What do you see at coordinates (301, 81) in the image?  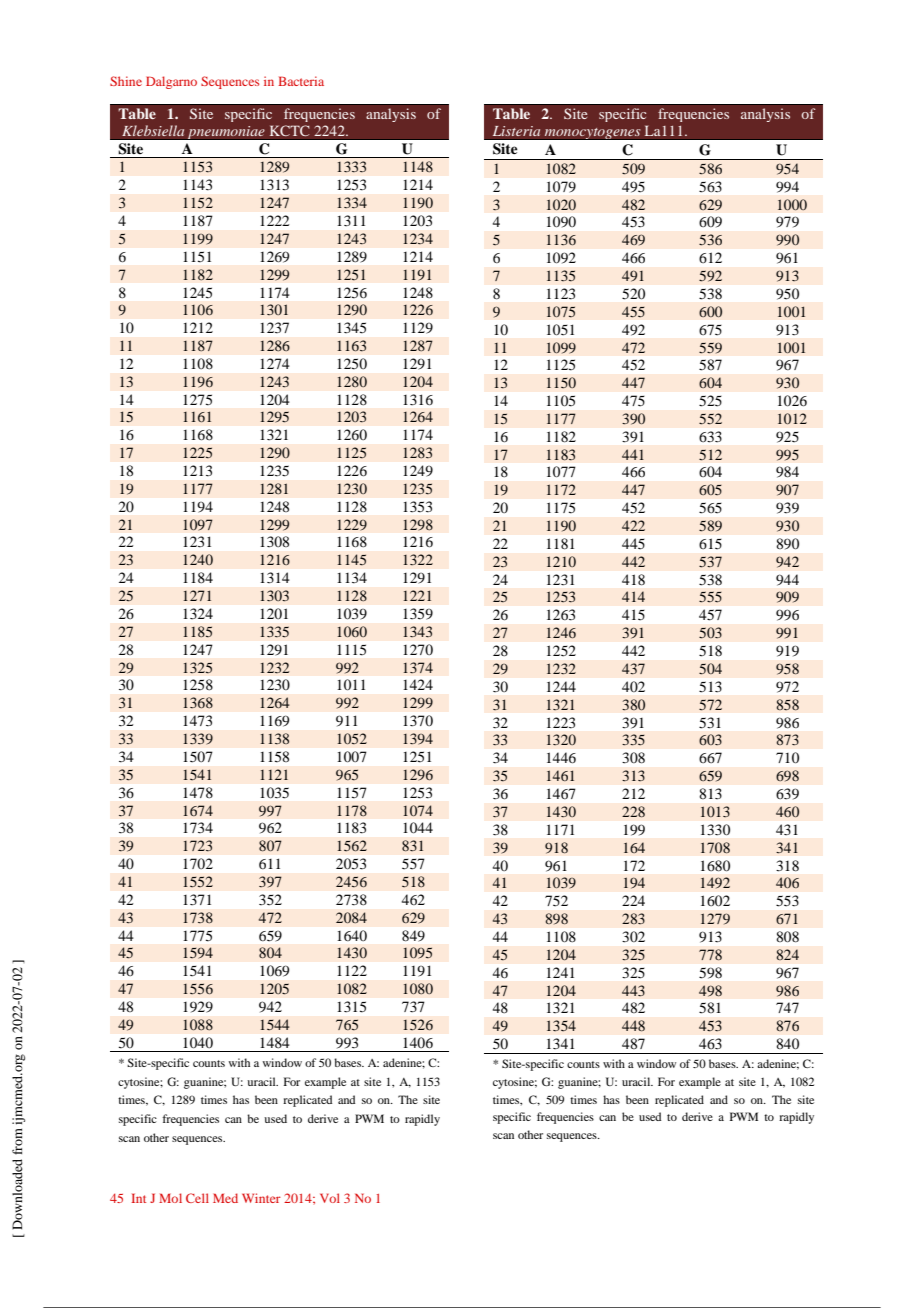 I see `Bacteria` at bounding box center [301, 81].
